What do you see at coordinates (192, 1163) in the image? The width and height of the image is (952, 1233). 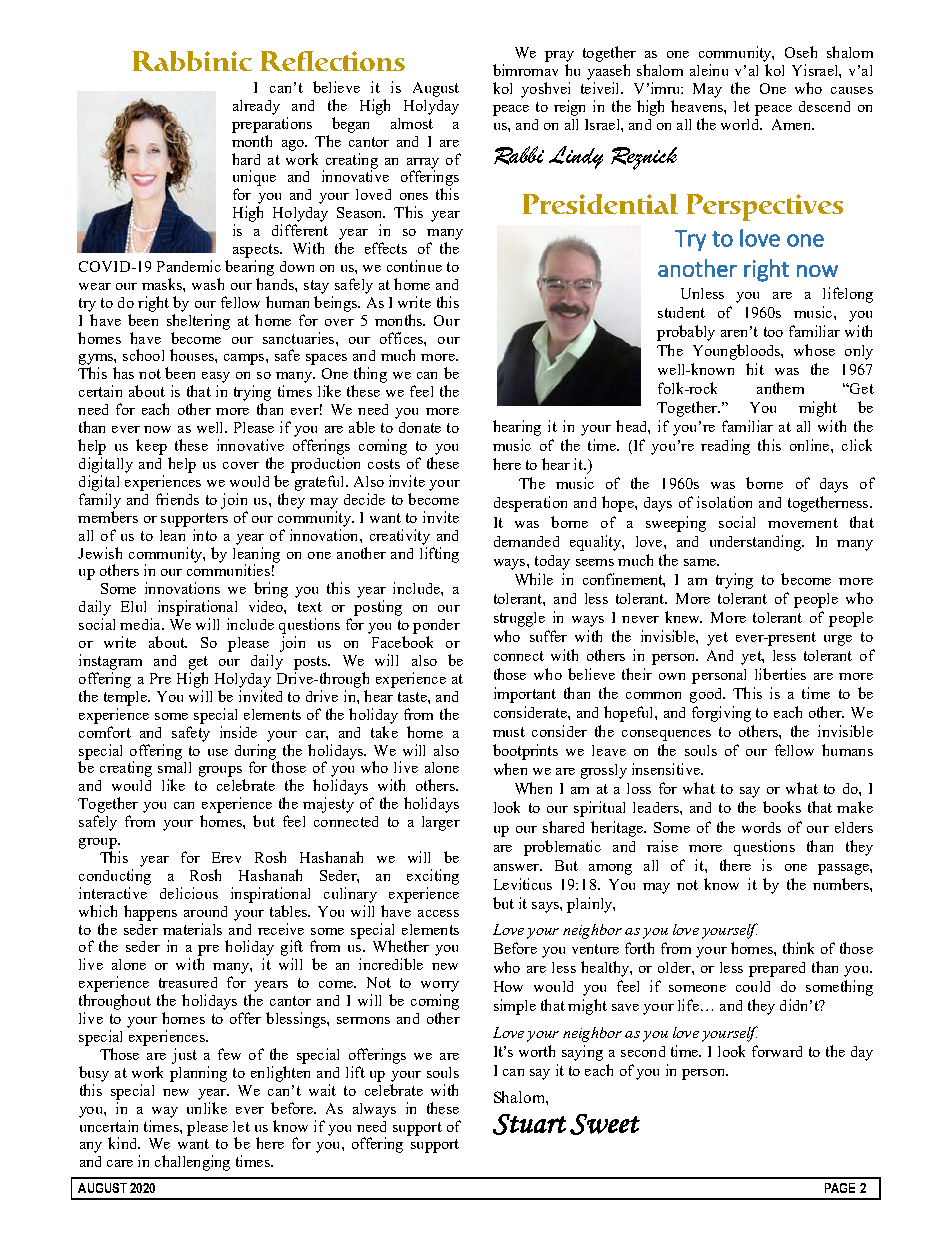 I see `challenging` at bounding box center [192, 1163].
